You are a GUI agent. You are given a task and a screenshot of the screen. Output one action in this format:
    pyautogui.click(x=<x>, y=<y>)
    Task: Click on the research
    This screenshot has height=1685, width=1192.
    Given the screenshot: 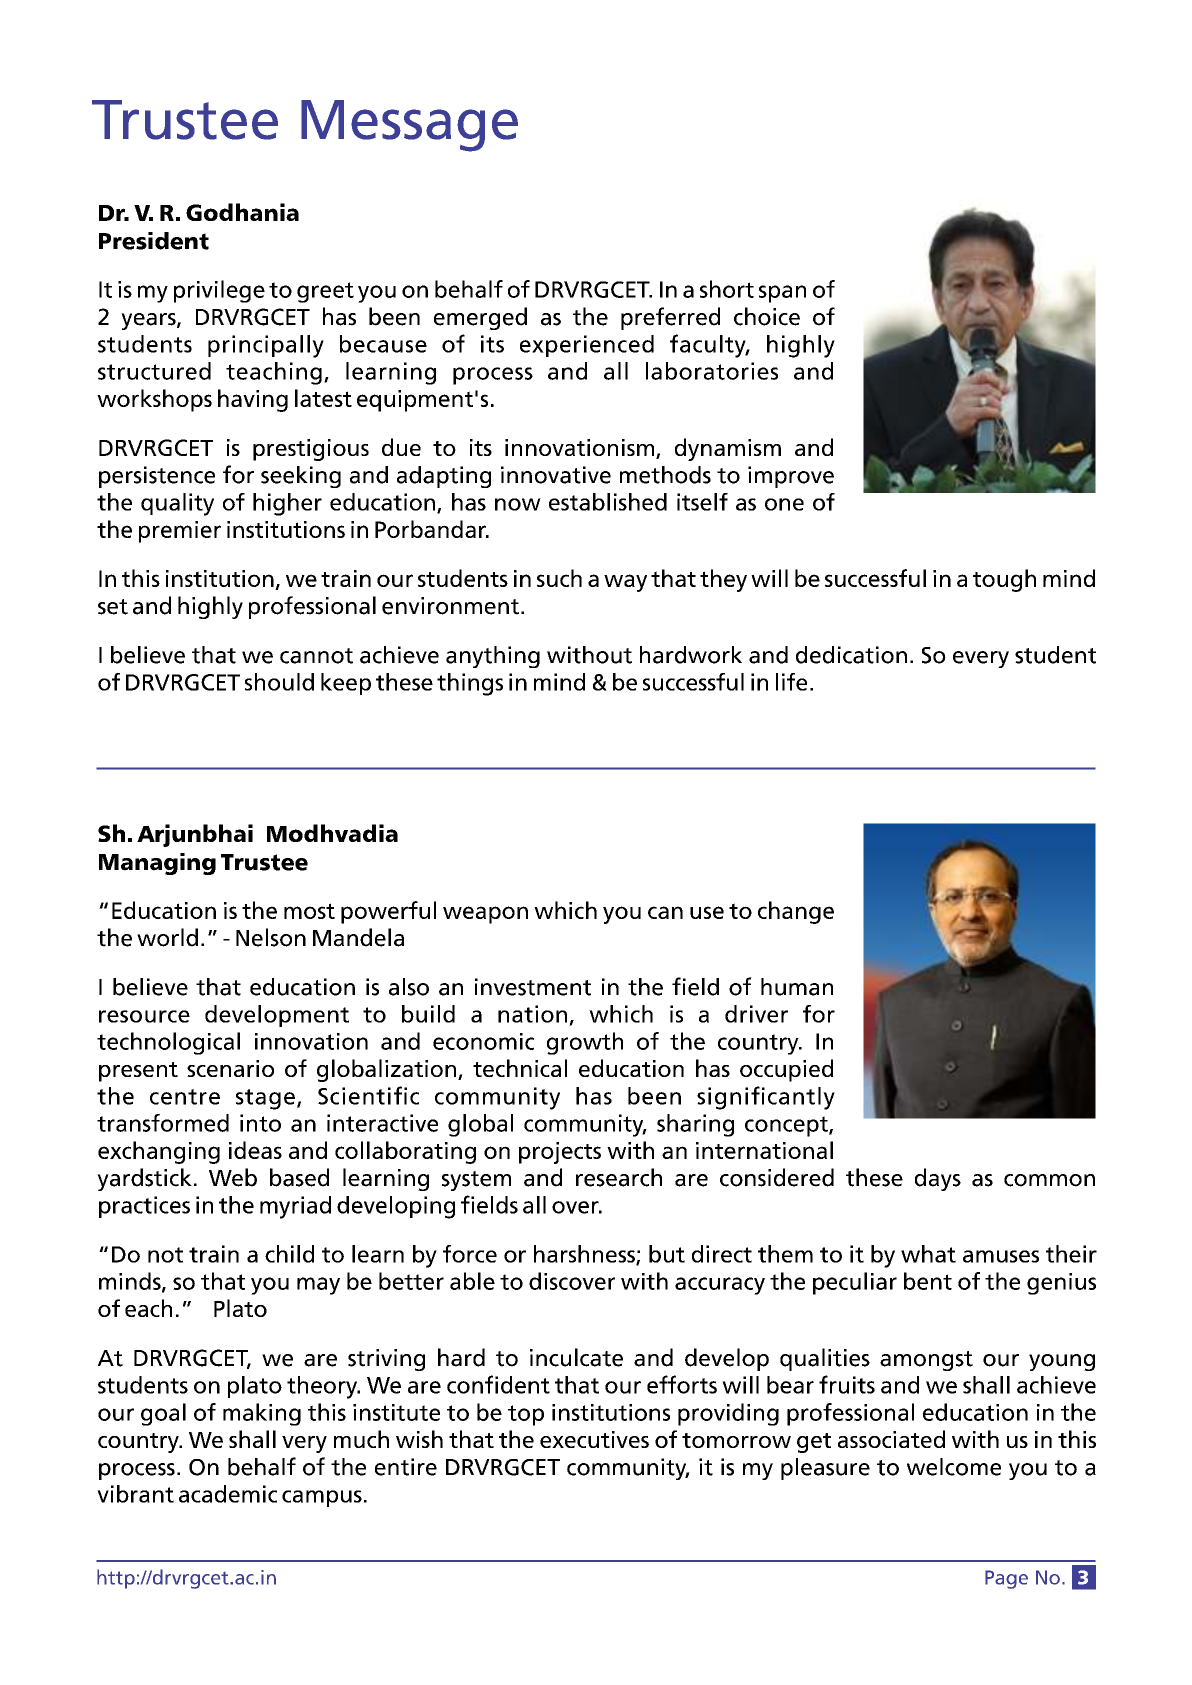 What is the action you would take?
    pyautogui.click(x=619, y=1177)
